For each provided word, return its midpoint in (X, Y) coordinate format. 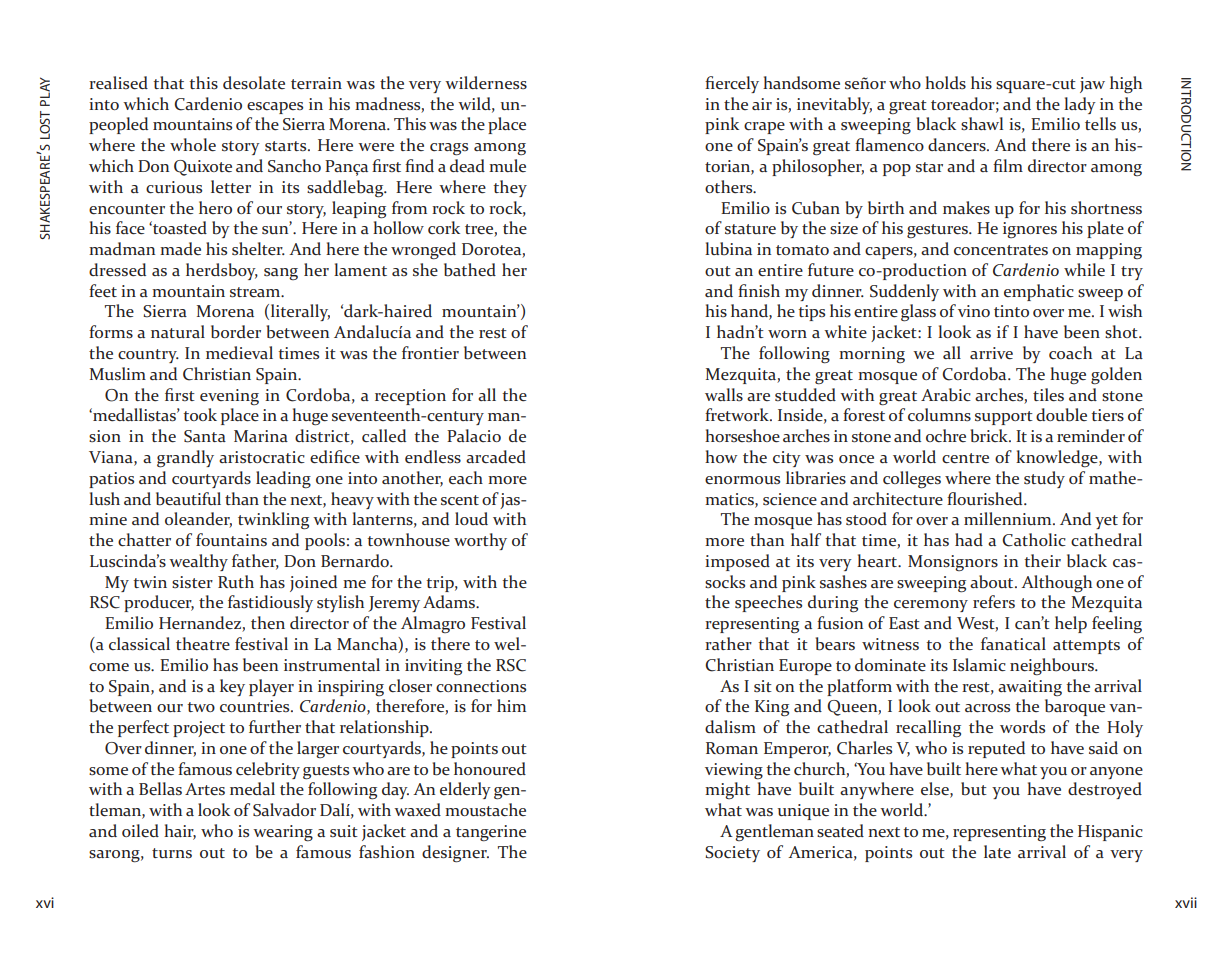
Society (732, 854)
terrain (316, 83)
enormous (742, 480)
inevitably (834, 105)
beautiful (188, 499)
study (1044, 479)
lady (1080, 105)
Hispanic (1110, 833)
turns (172, 853)
